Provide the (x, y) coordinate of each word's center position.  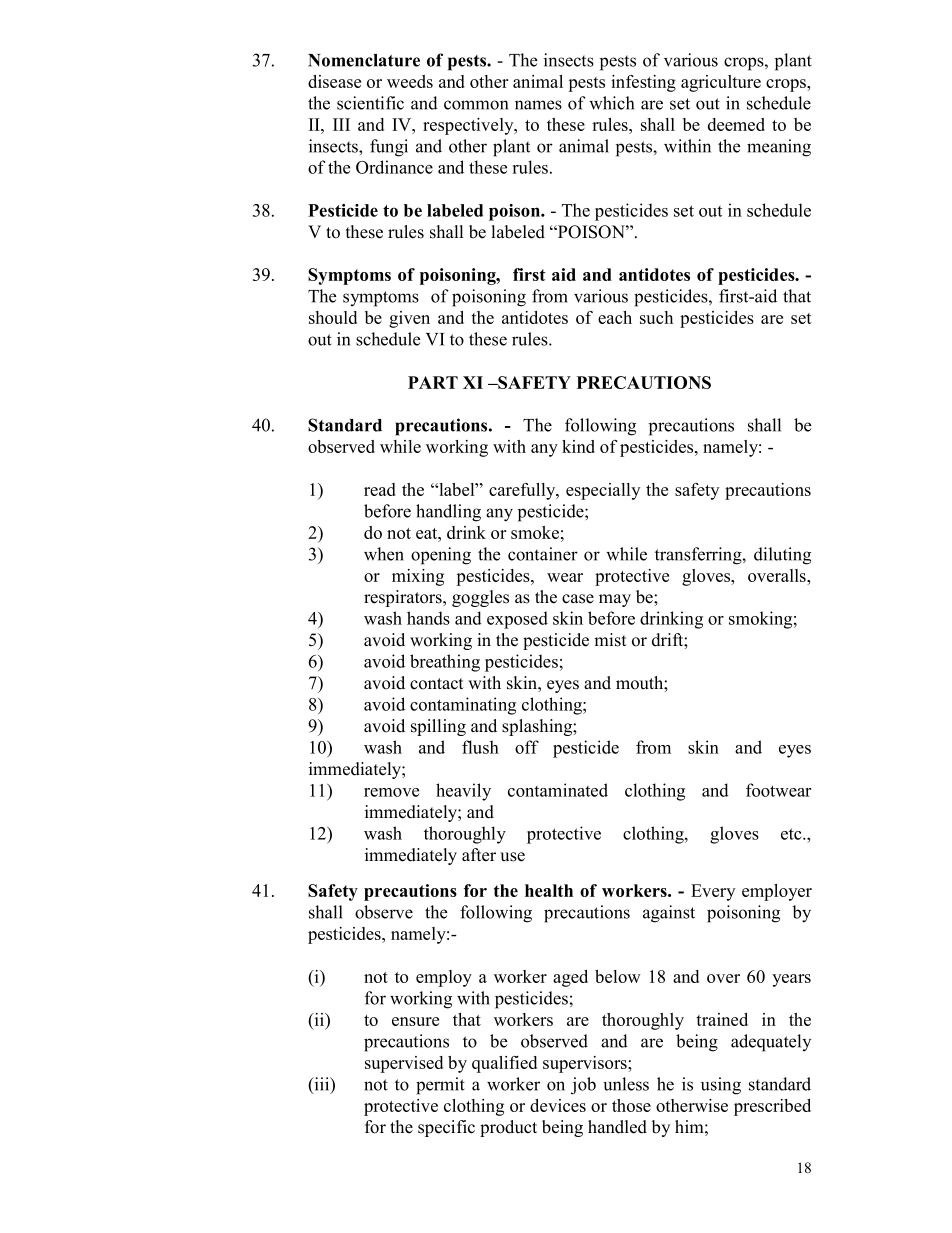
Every (713, 892)
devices (558, 1105)
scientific (370, 103)
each (615, 317)
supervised (404, 1064)
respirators (404, 598)
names (538, 105)
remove (391, 792)
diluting (782, 556)
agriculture (721, 83)
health (549, 890)
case (578, 599)
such (656, 317)
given (409, 319)
